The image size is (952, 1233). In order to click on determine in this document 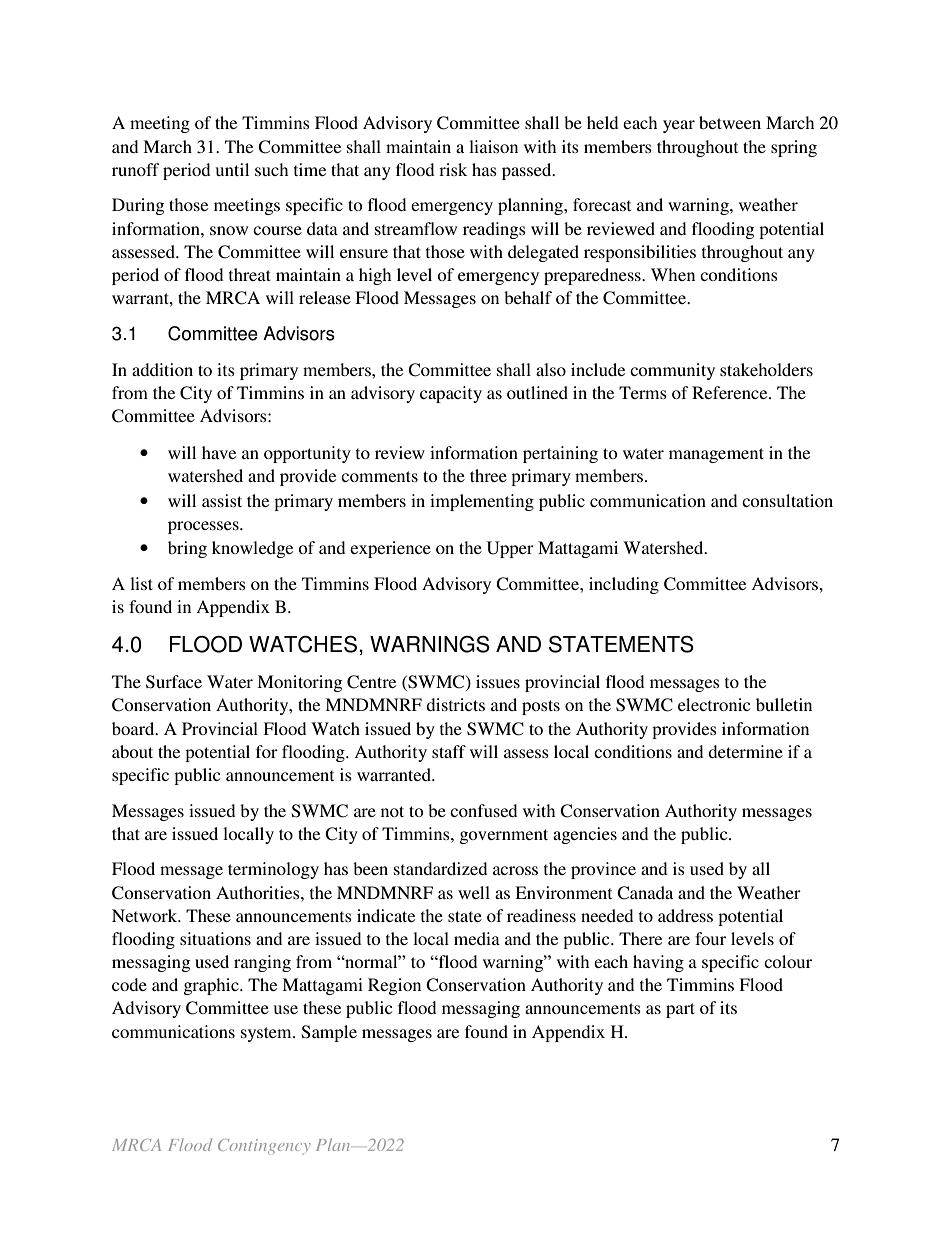, I will do `click(745, 751)`.
